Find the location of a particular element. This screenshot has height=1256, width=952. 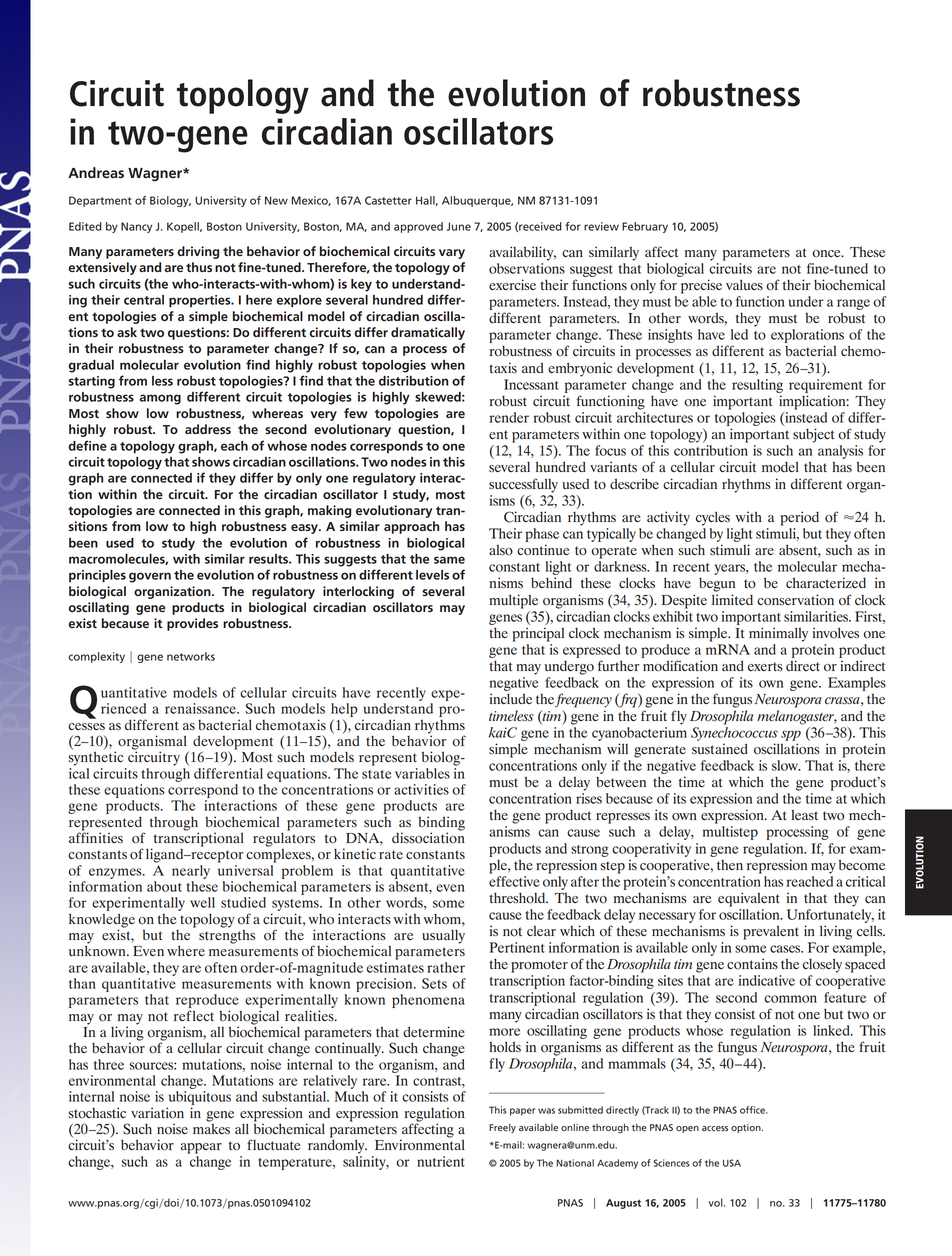

USA is located at coordinates (732, 1163).
